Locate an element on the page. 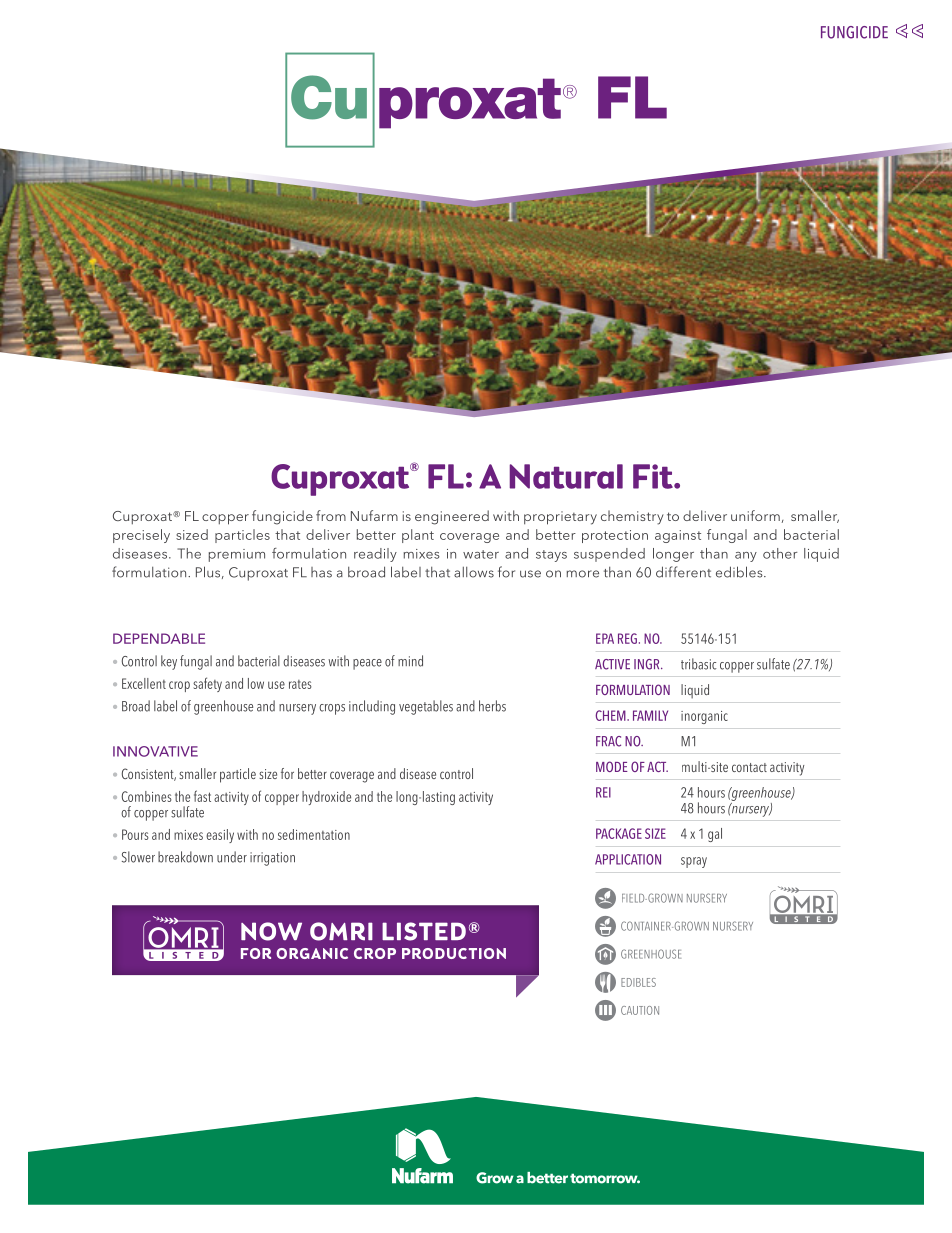  fast is located at coordinates (202, 796).
